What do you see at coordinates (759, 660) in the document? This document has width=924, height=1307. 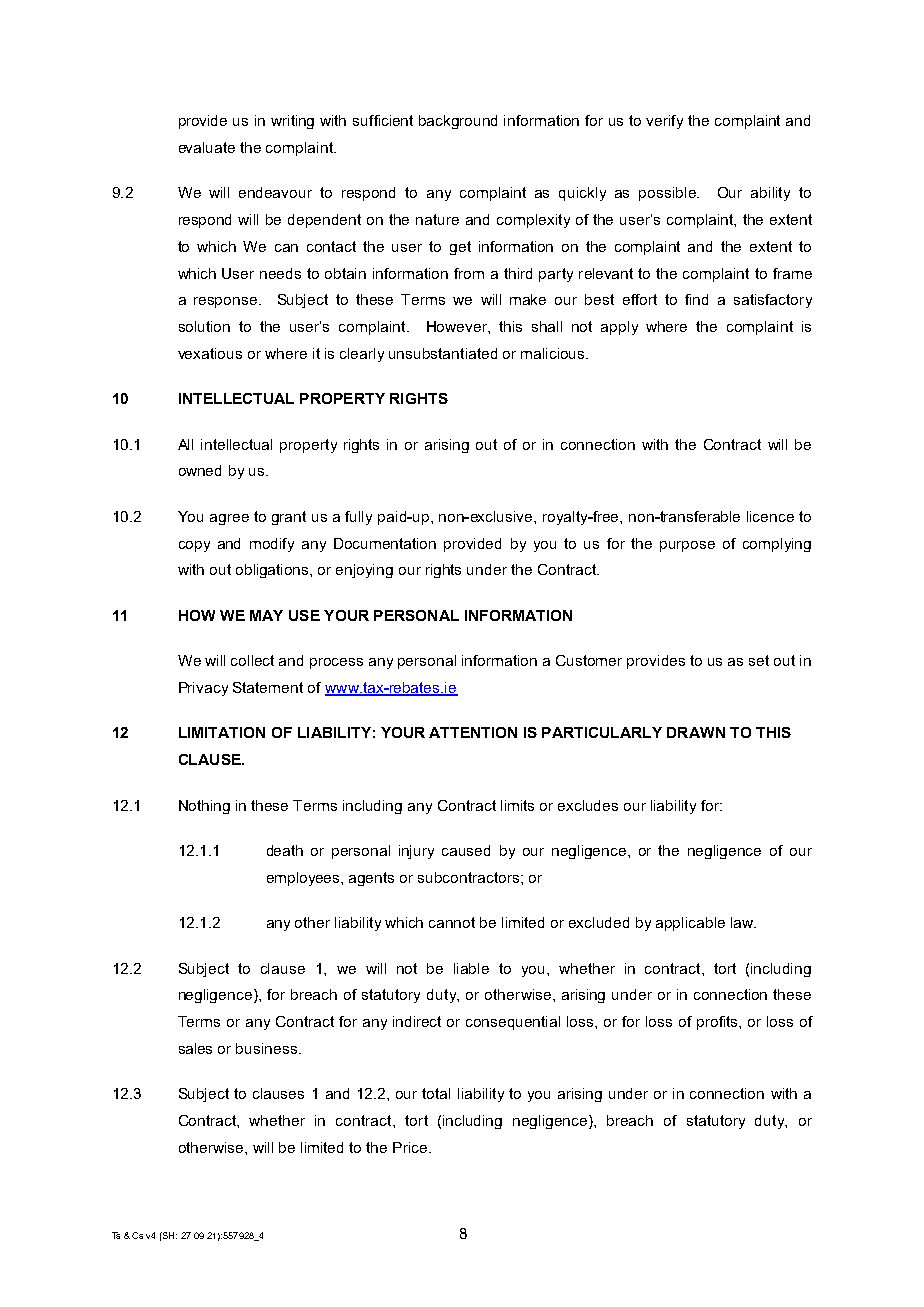 I see `set` at bounding box center [759, 660].
